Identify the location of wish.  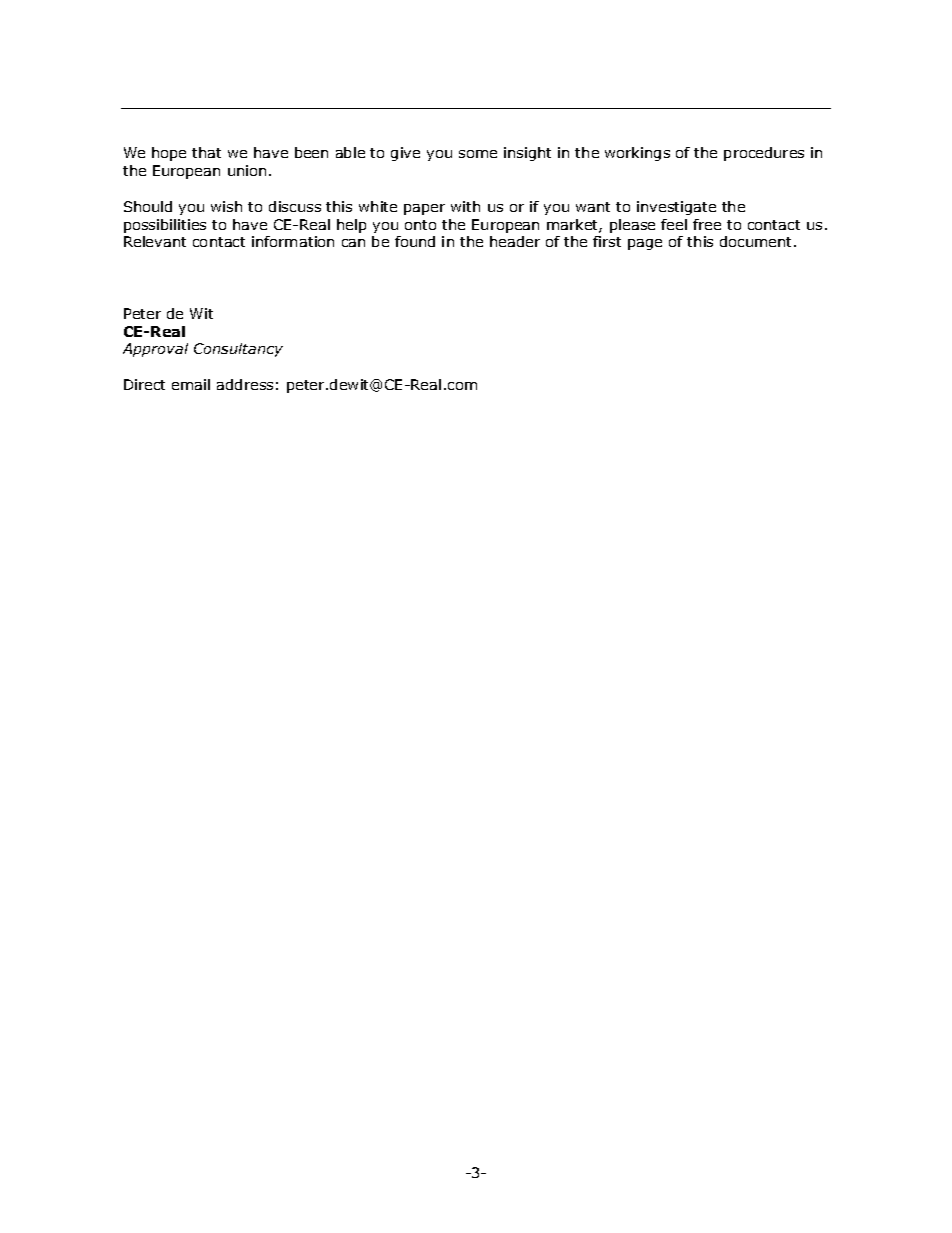
(226, 206).
